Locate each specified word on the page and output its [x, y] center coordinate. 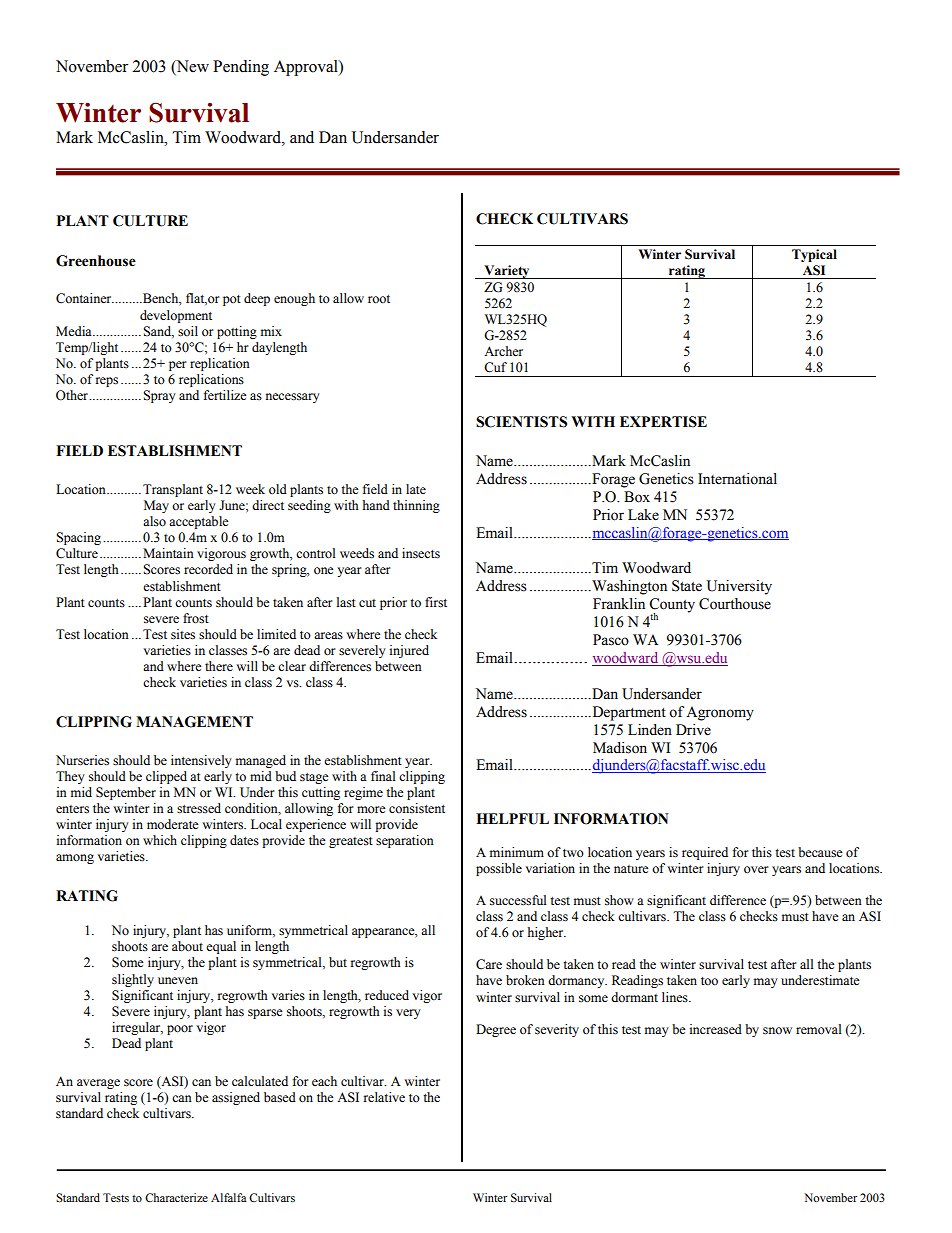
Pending [241, 68]
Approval [307, 68]
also [154, 521]
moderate [173, 824]
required [705, 853]
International [737, 479]
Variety [507, 272]
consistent [417, 808]
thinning [416, 506]
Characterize [176, 1197]
